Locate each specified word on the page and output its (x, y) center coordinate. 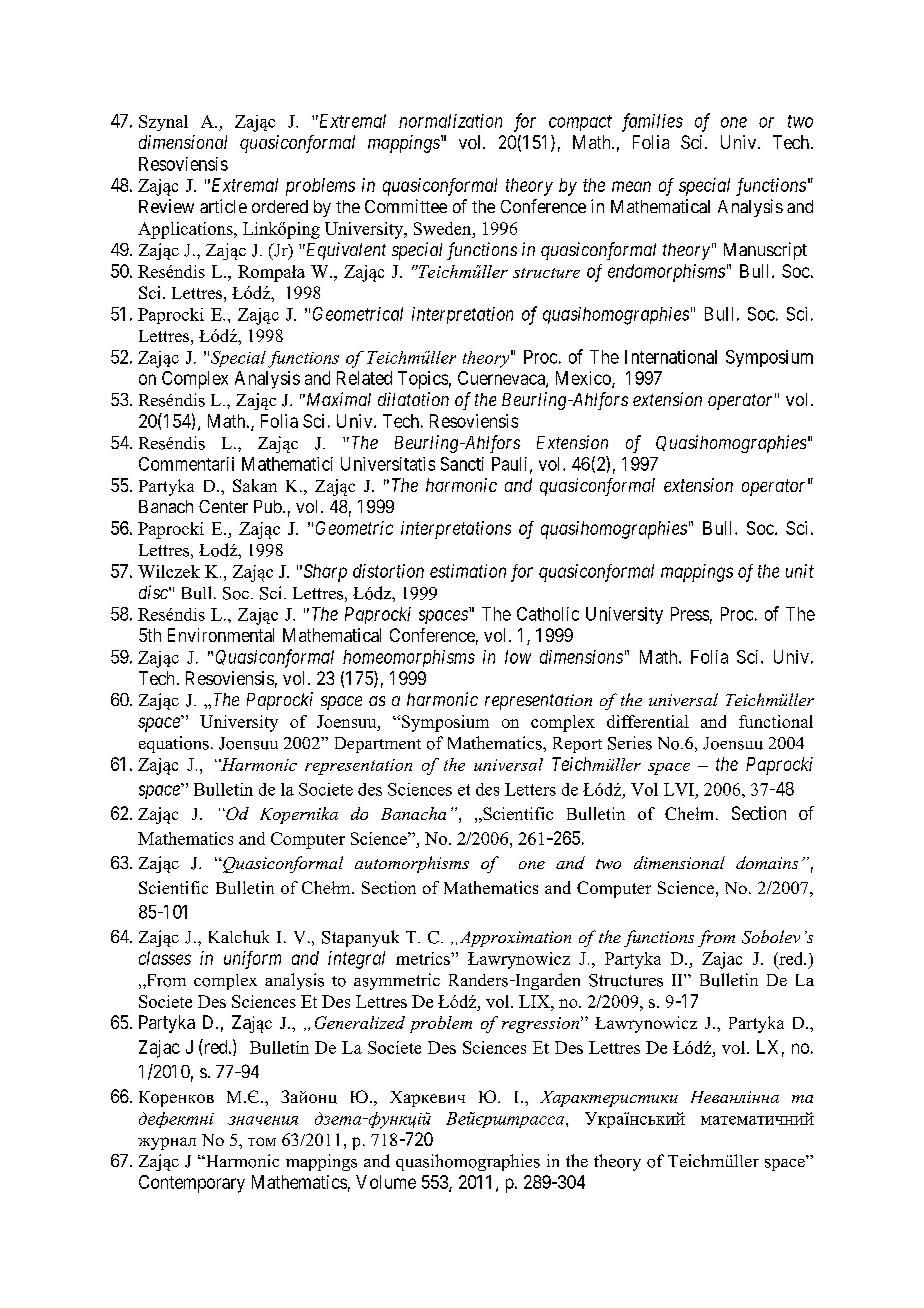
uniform (252, 960)
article (223, 206)
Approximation (515, 939)
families (652, 122)
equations (174, 744)
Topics (423, 380)
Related (364, 378)
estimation (468, 571)
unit (800, 571)
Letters (530, 789)
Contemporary (192, 1184)
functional (776, 721)
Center (223, 506)
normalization (450, 121)
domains (767, 862)
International (671, 357)
